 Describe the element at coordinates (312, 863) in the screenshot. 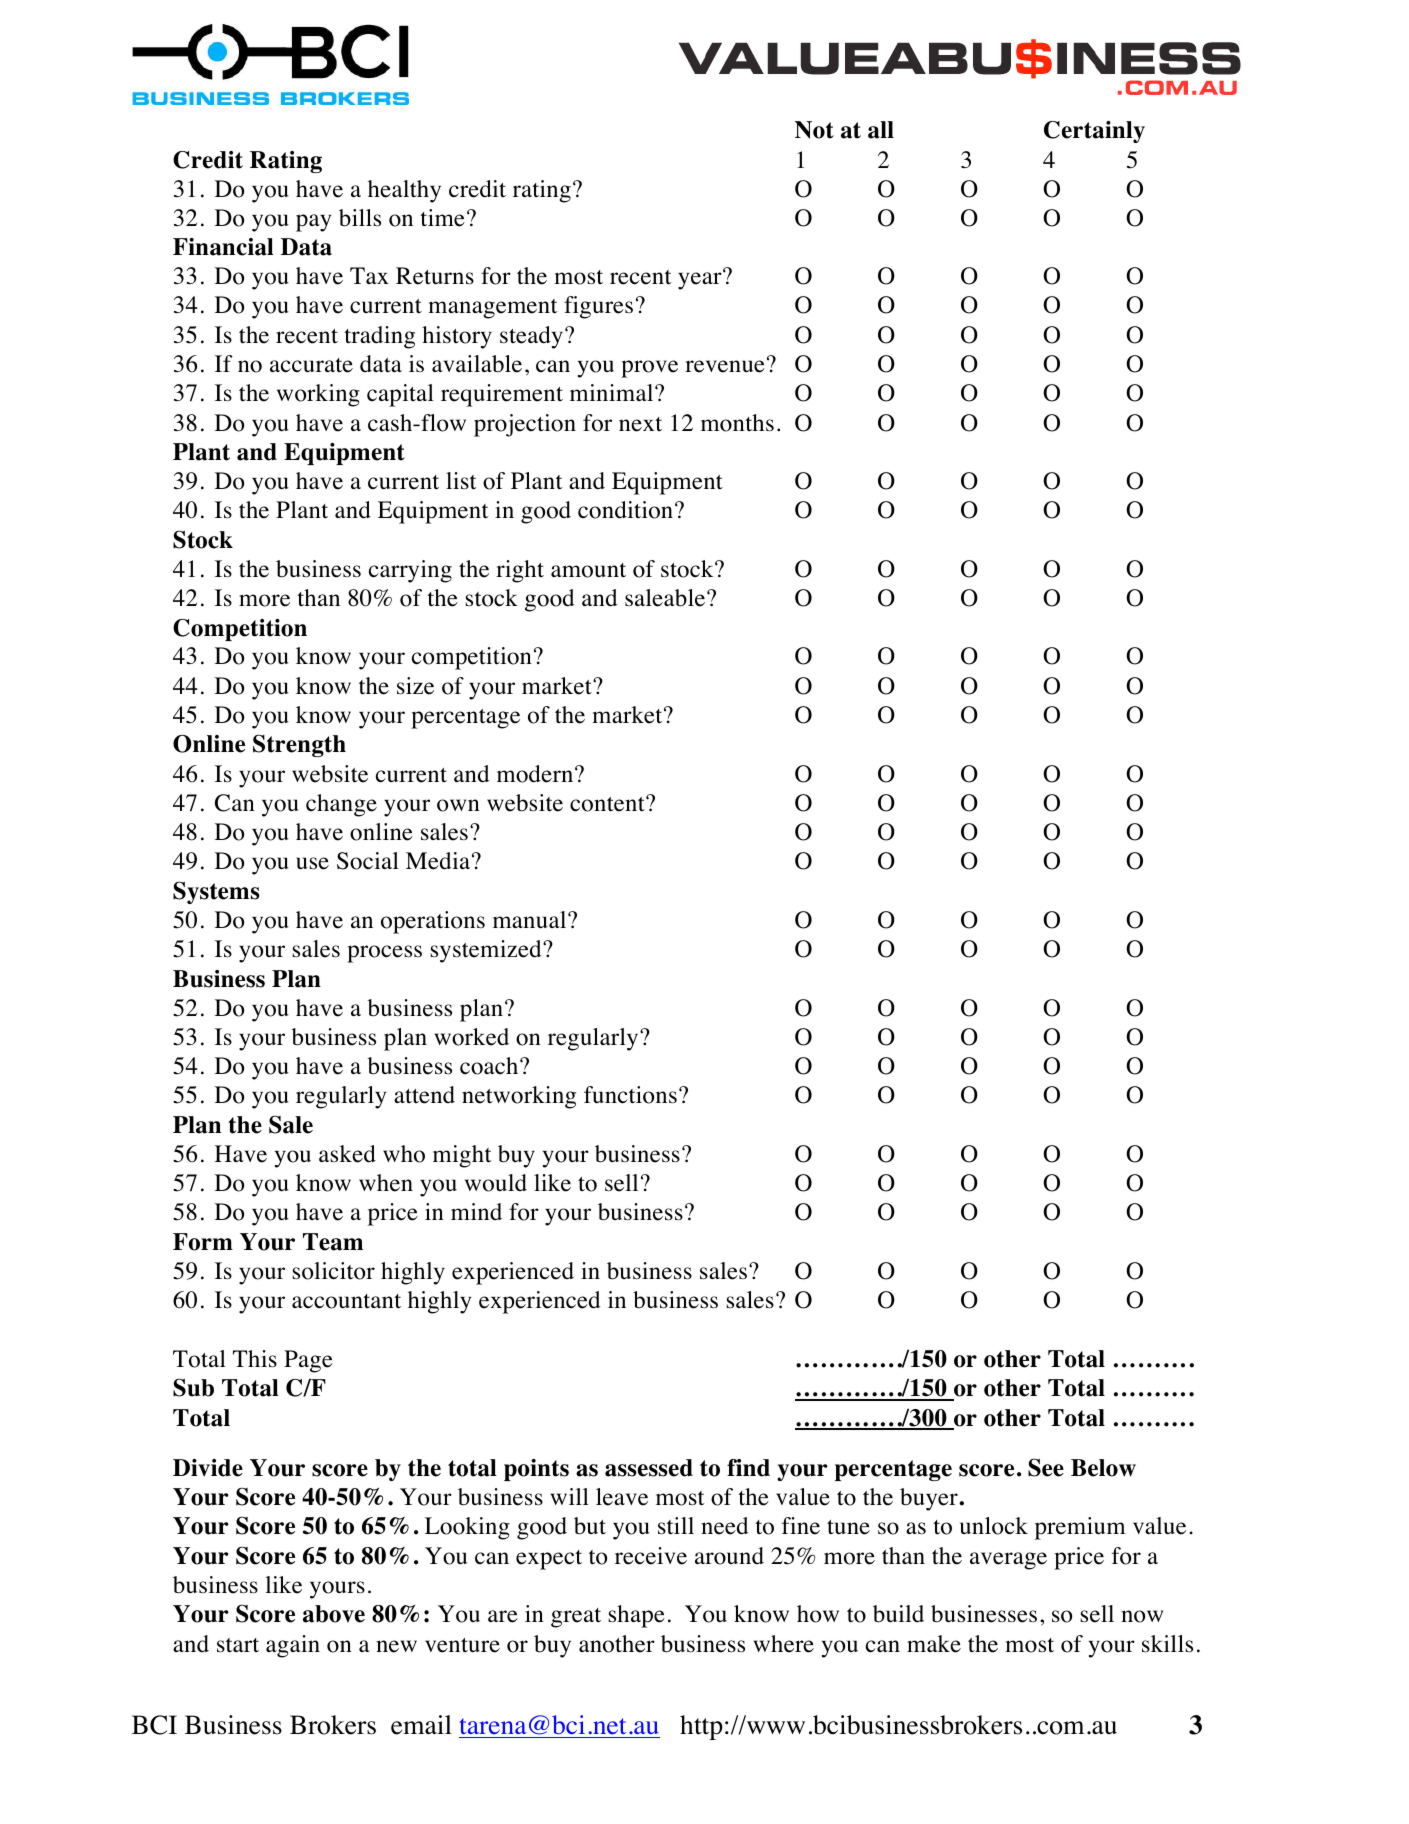

I see `use` at that location.
